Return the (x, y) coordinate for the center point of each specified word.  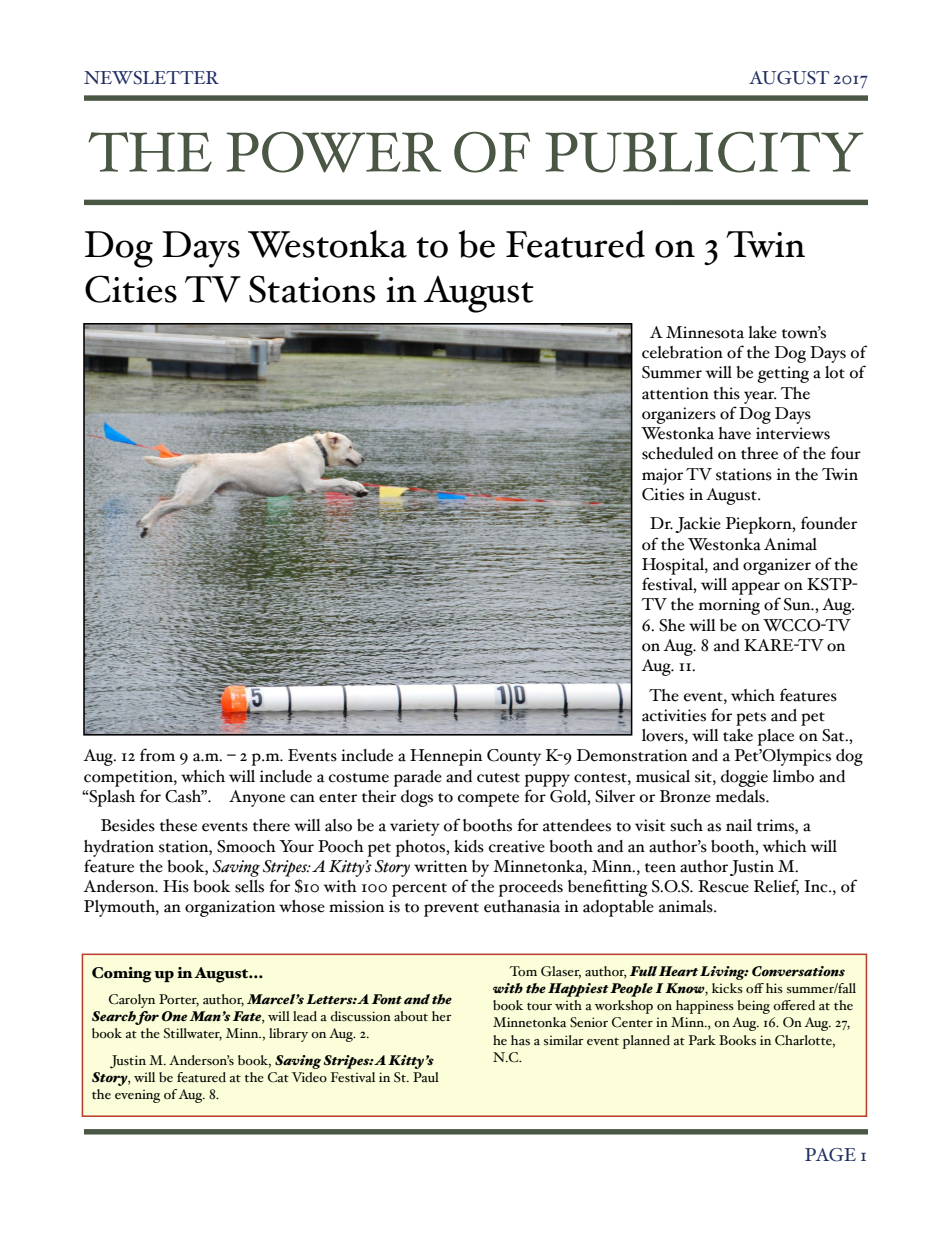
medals (741, 796)
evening (137, 1096)
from (157, 755)
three (759, 453)
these (178, 825)
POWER (333, 152)
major (662, 476)
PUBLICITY (704, 152)
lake (762, 332)
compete (488, 800)
